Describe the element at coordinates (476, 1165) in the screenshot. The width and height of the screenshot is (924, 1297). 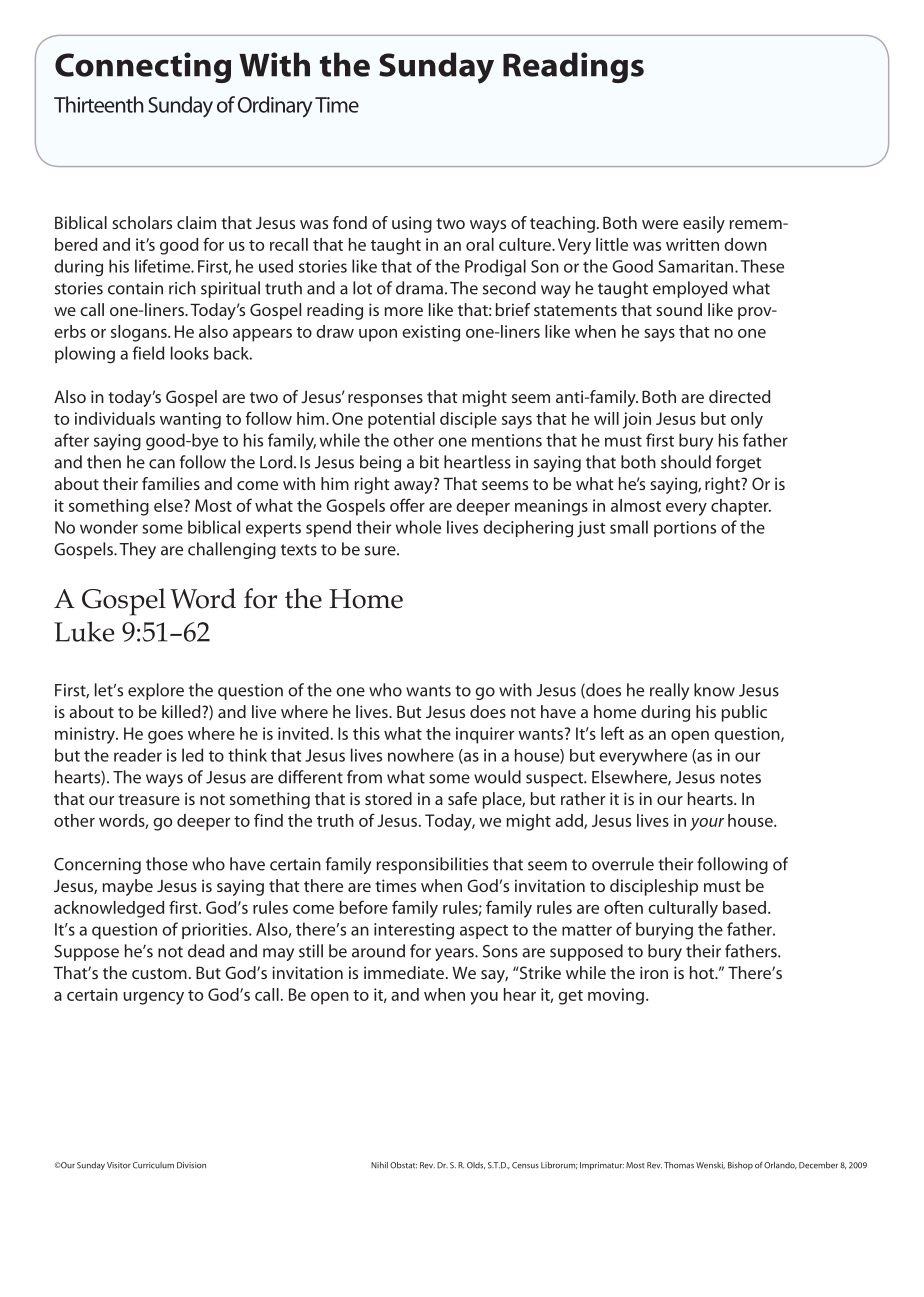
I see `Olds` at that location.
